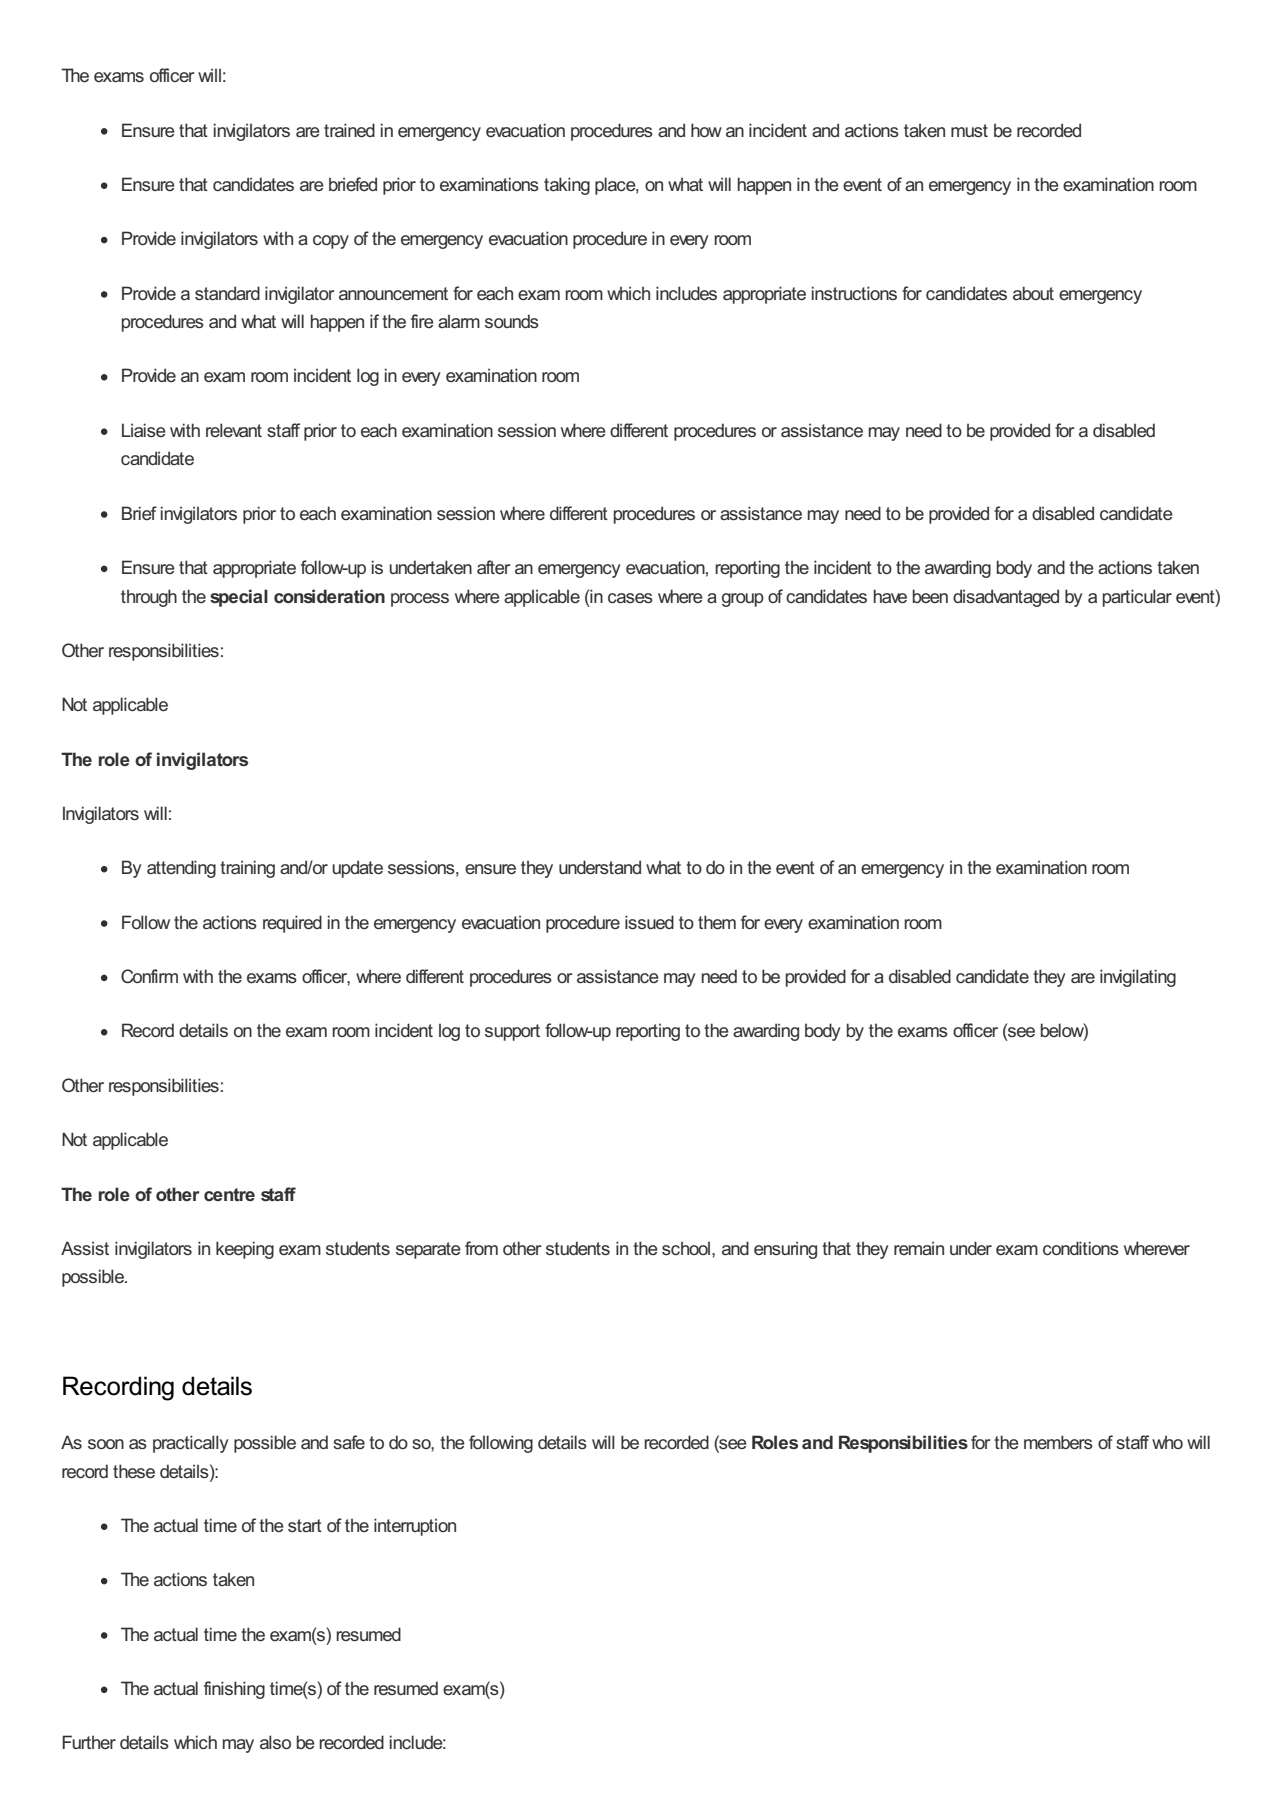 The width and height of the screenshot is (1283, 1816). What do you see at coordinates (1081, 1248) in the screenshot?
I see `conditions` at bounding box center [1081, 1248].
